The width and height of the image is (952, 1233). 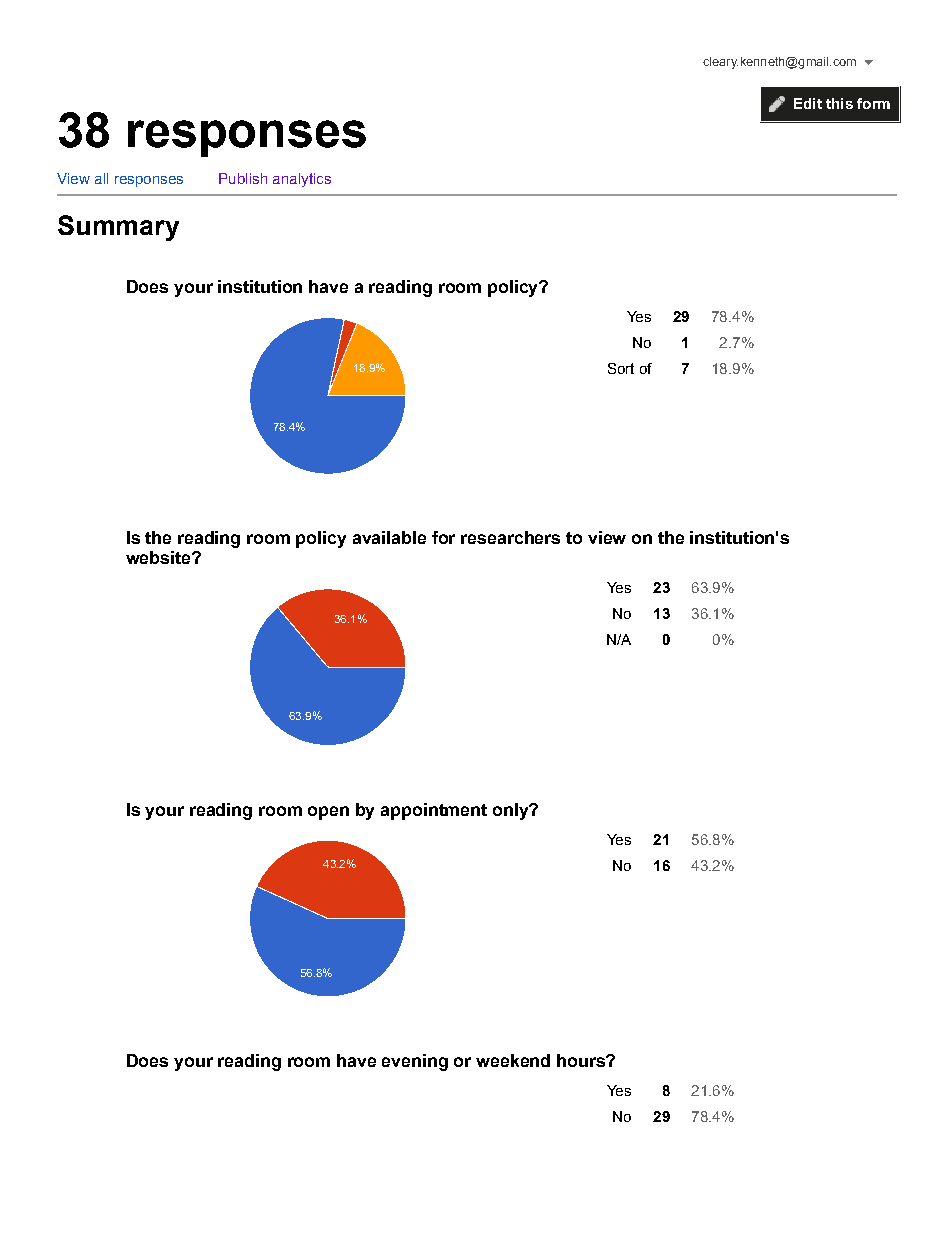 I want to click on open, so click(x=328, y=813).
